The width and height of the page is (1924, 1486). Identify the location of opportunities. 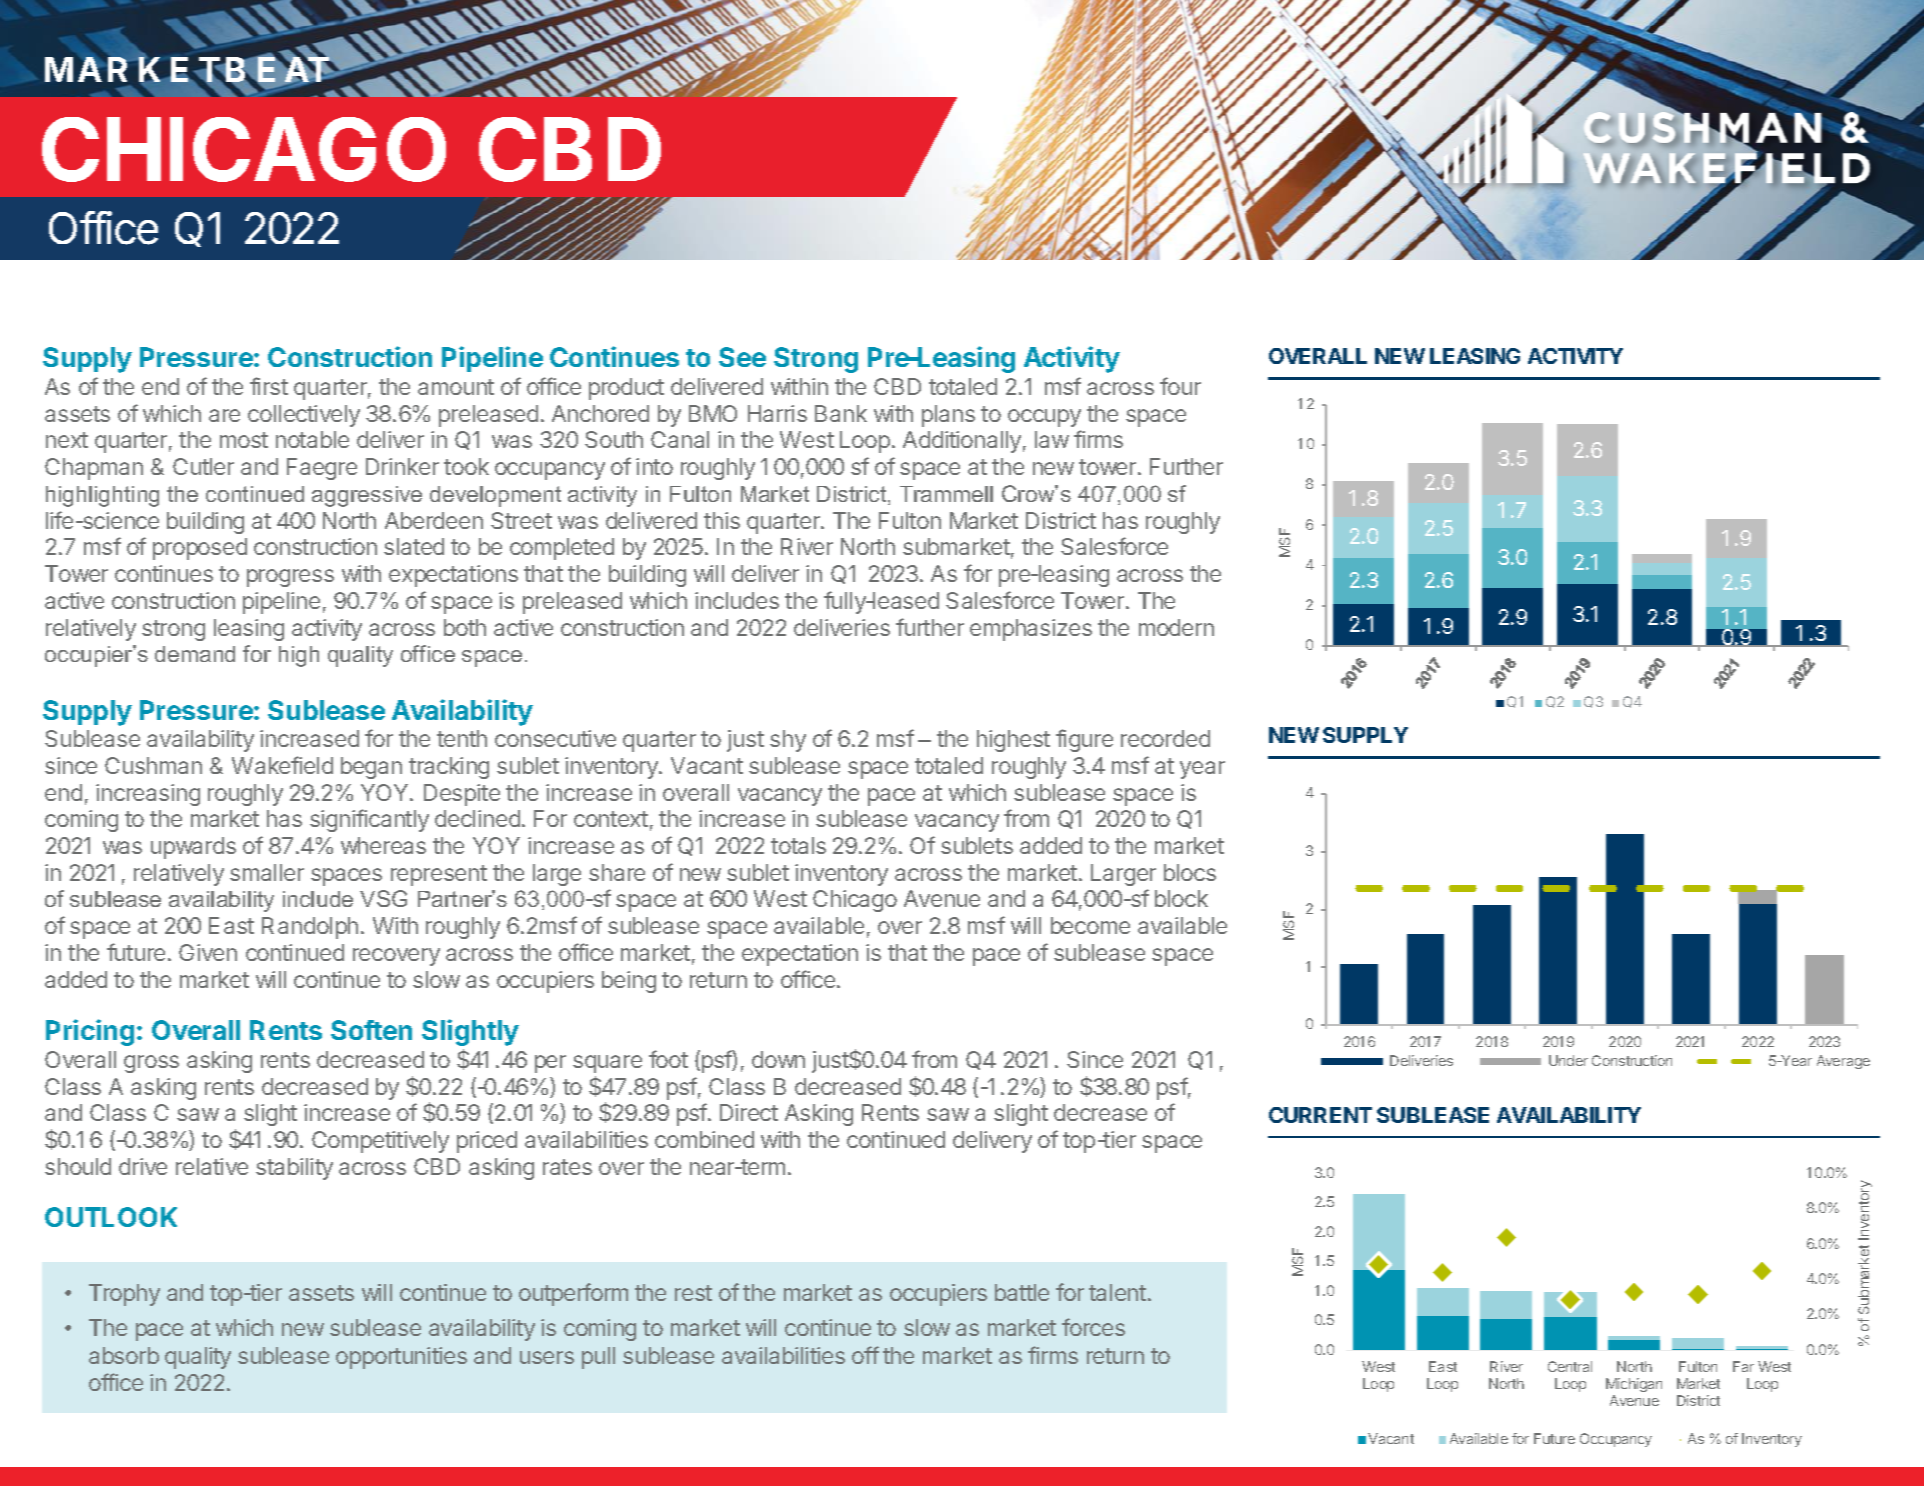
(401, 1358).
